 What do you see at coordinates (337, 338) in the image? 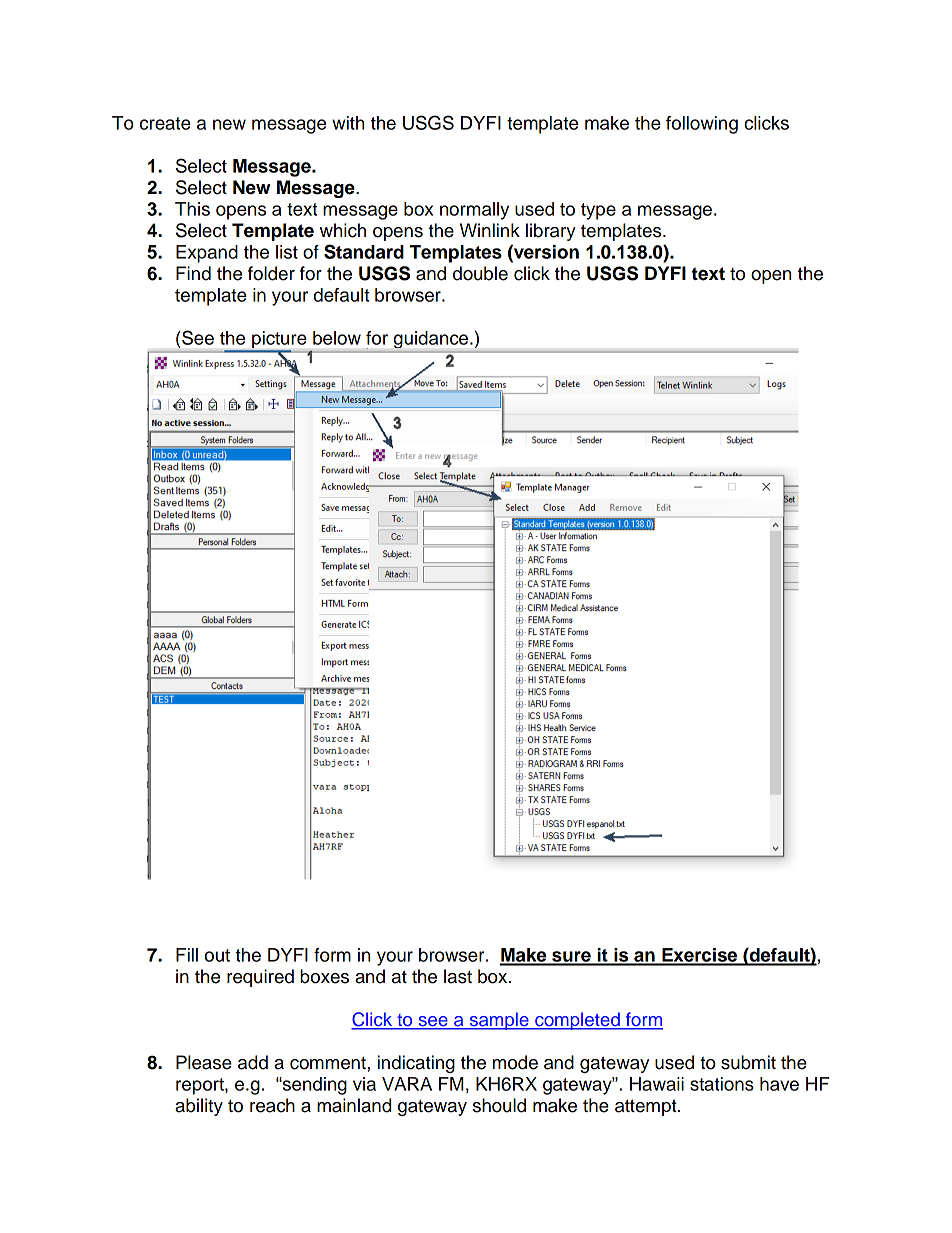
I see `below` at bounding box center [337, 338].
